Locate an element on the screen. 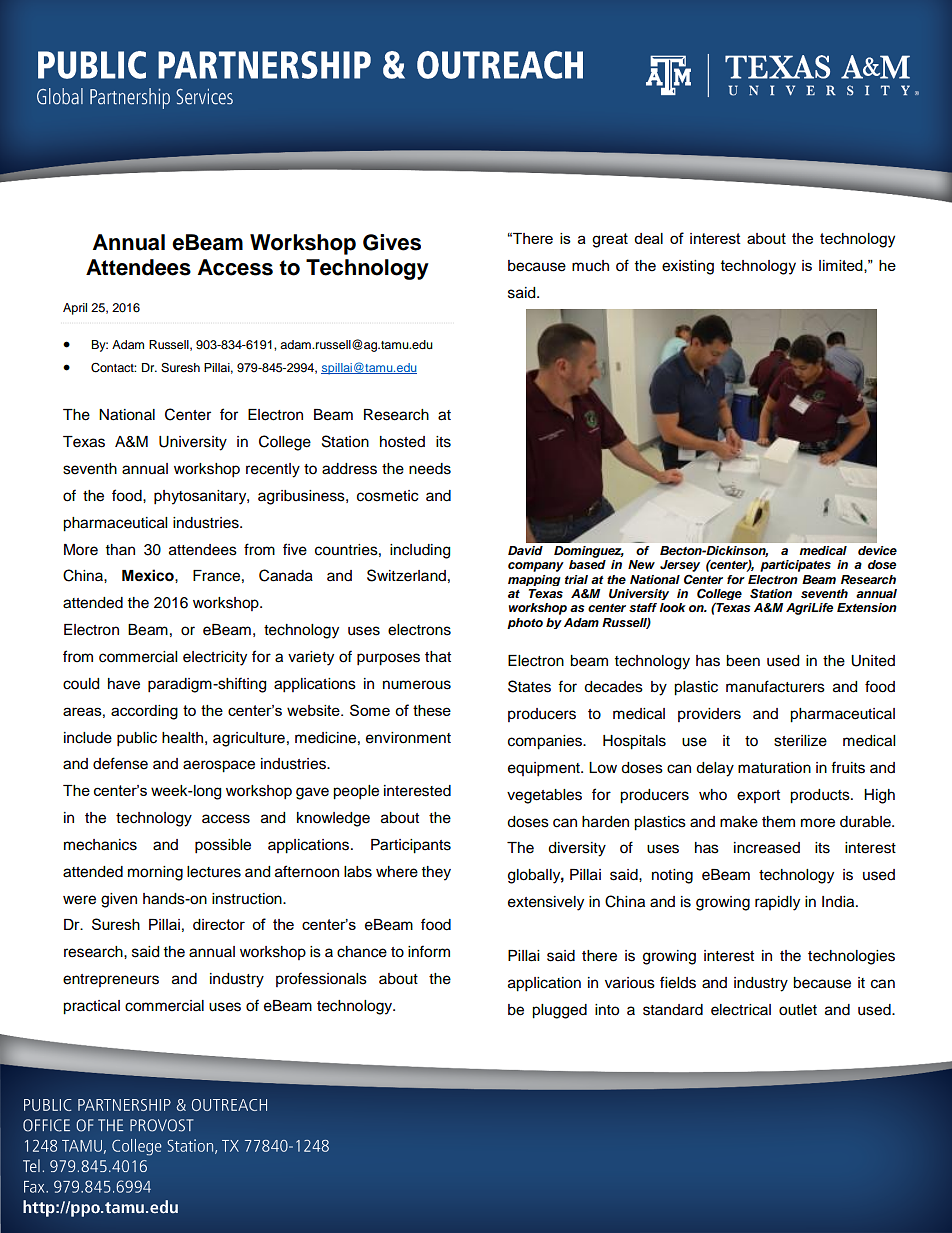 This screenshot has width=952, height=1233. participates is located at coordinates (795, 566).
